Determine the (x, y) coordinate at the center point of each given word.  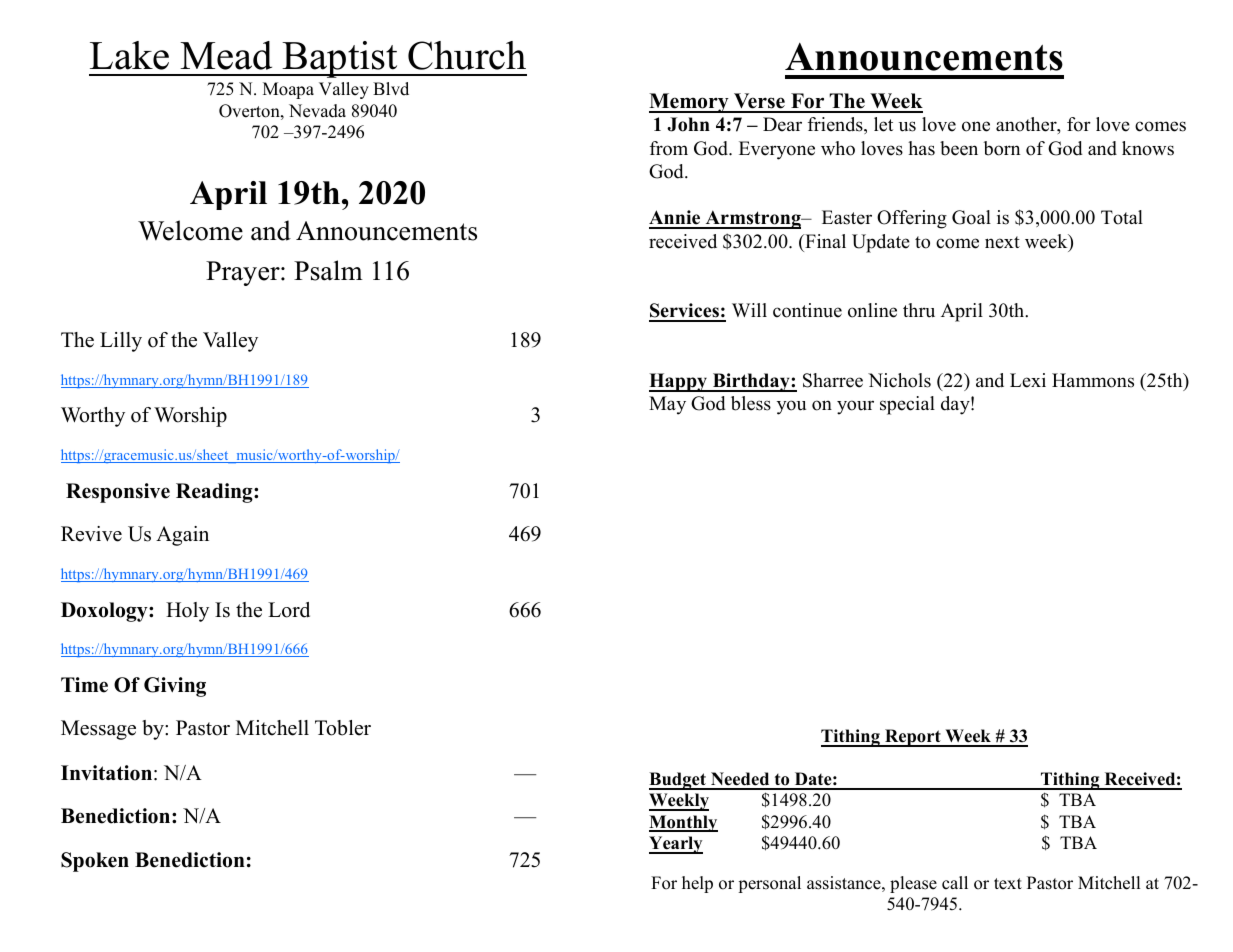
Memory (690, 103)
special (907, 405)
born (1002, 148)
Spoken (95, 862)
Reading (215, 493)
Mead (226, 55)
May (667, 405)
